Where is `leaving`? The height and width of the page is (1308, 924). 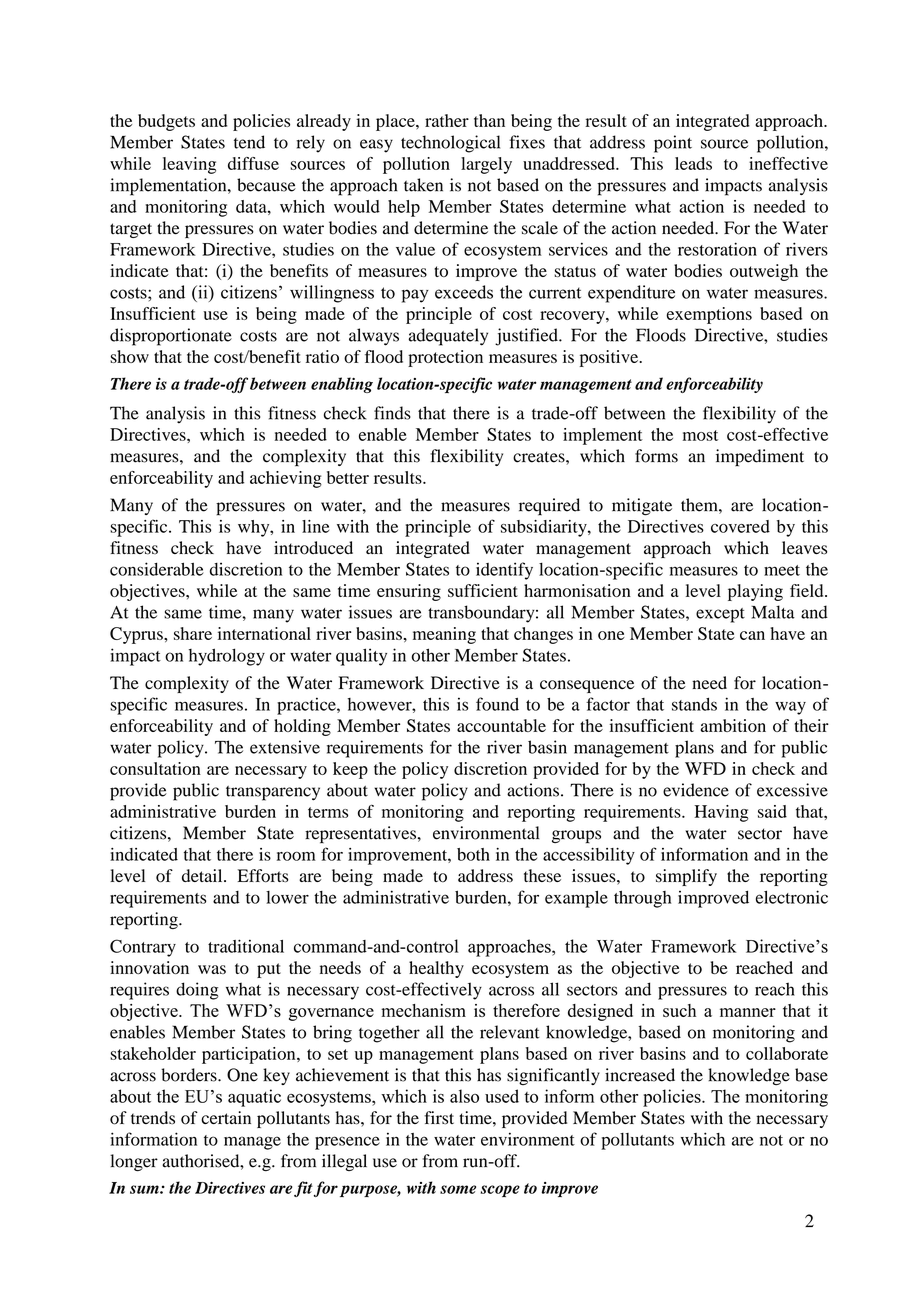
leaving is located at coordinates (189, 165).
